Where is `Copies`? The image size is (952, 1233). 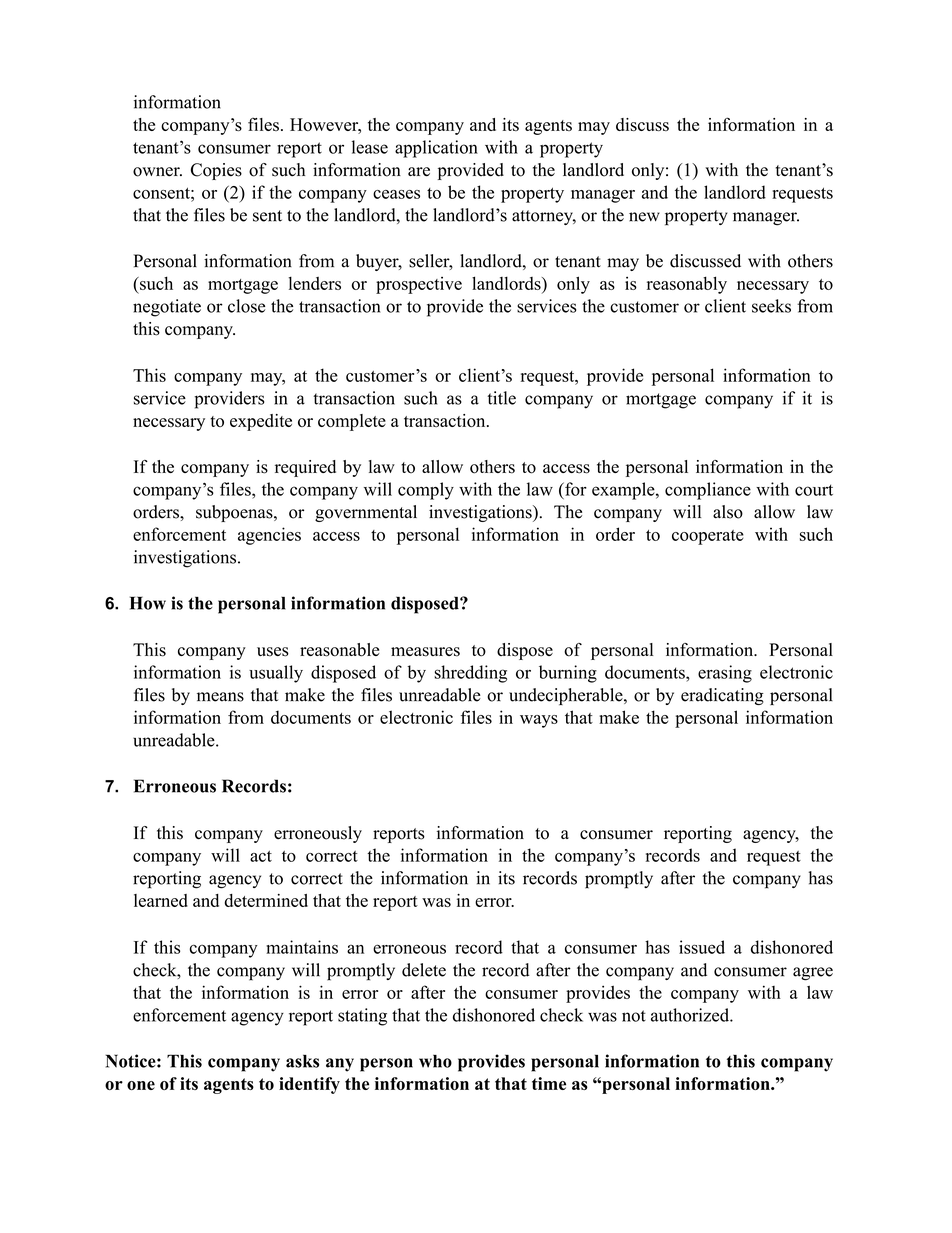 Copies is located at coordinates (216, 171).
